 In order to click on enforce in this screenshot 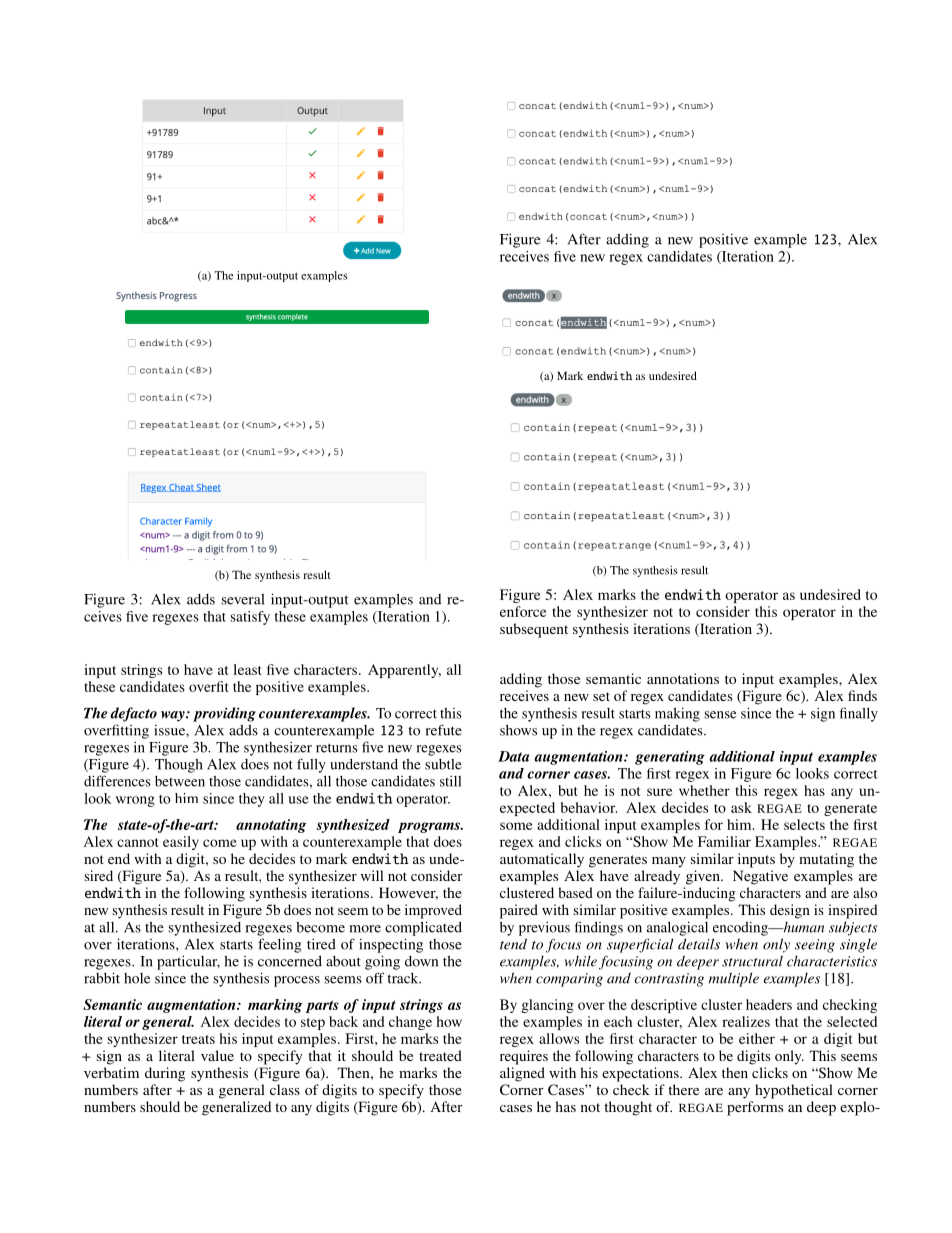, I will do `click(523, 611)`.
